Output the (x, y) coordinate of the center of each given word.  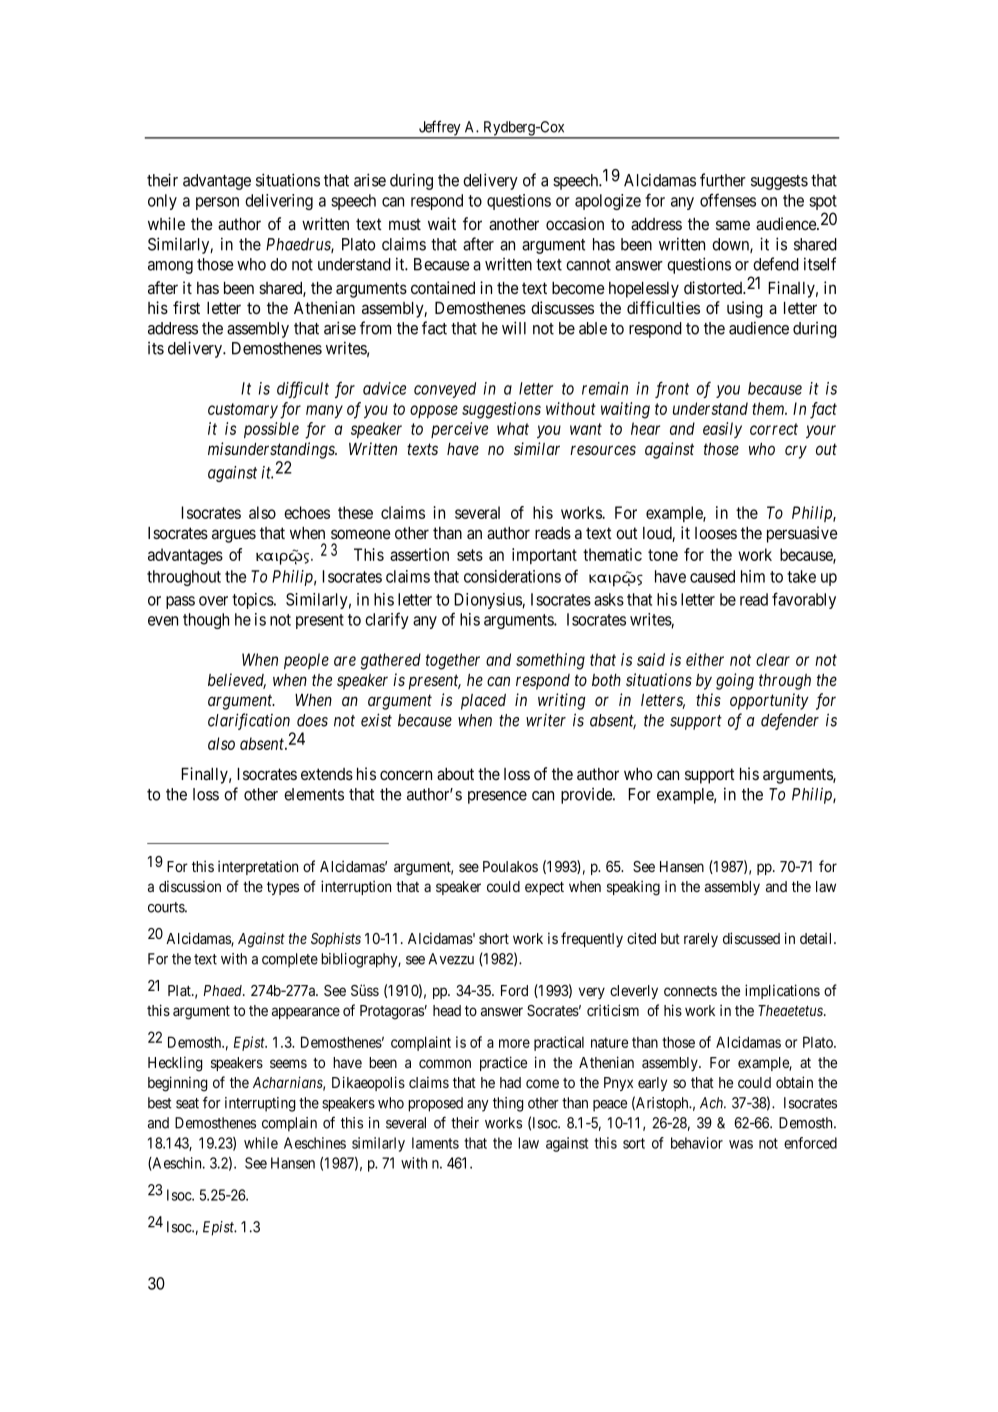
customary (243, 411)
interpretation (258, 868)
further (723, 180)
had (510, 1082)
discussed (751, 938)
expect (544, 888)
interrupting (260, 1104)
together (453, 661)
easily (722, 430)
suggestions (501, 410)
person (217, 203)
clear (773, 659)
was (741, 1144)
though (206, 621)
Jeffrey (440, 129)
